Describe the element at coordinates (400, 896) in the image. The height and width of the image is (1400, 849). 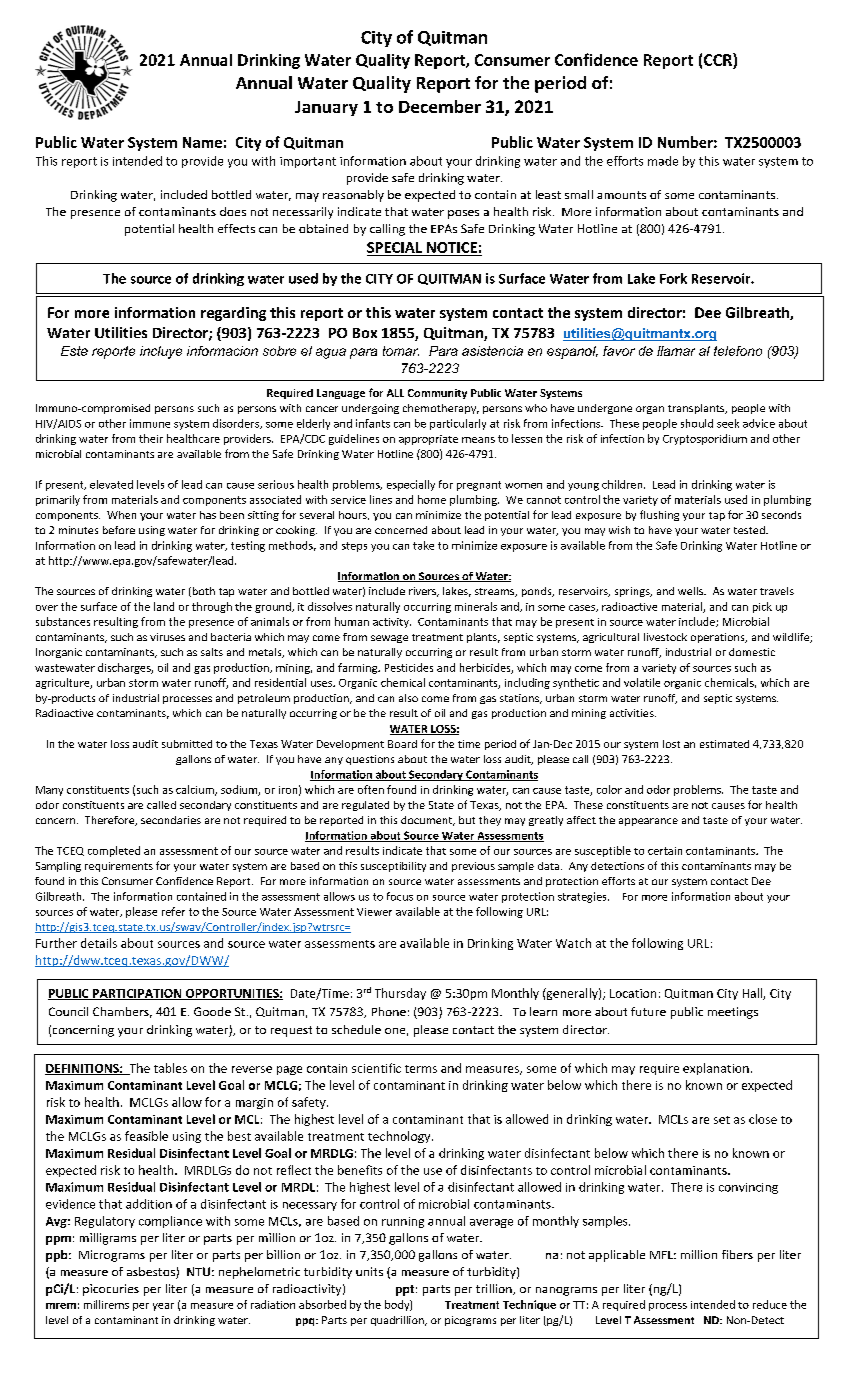
I see `focus` at that location.
